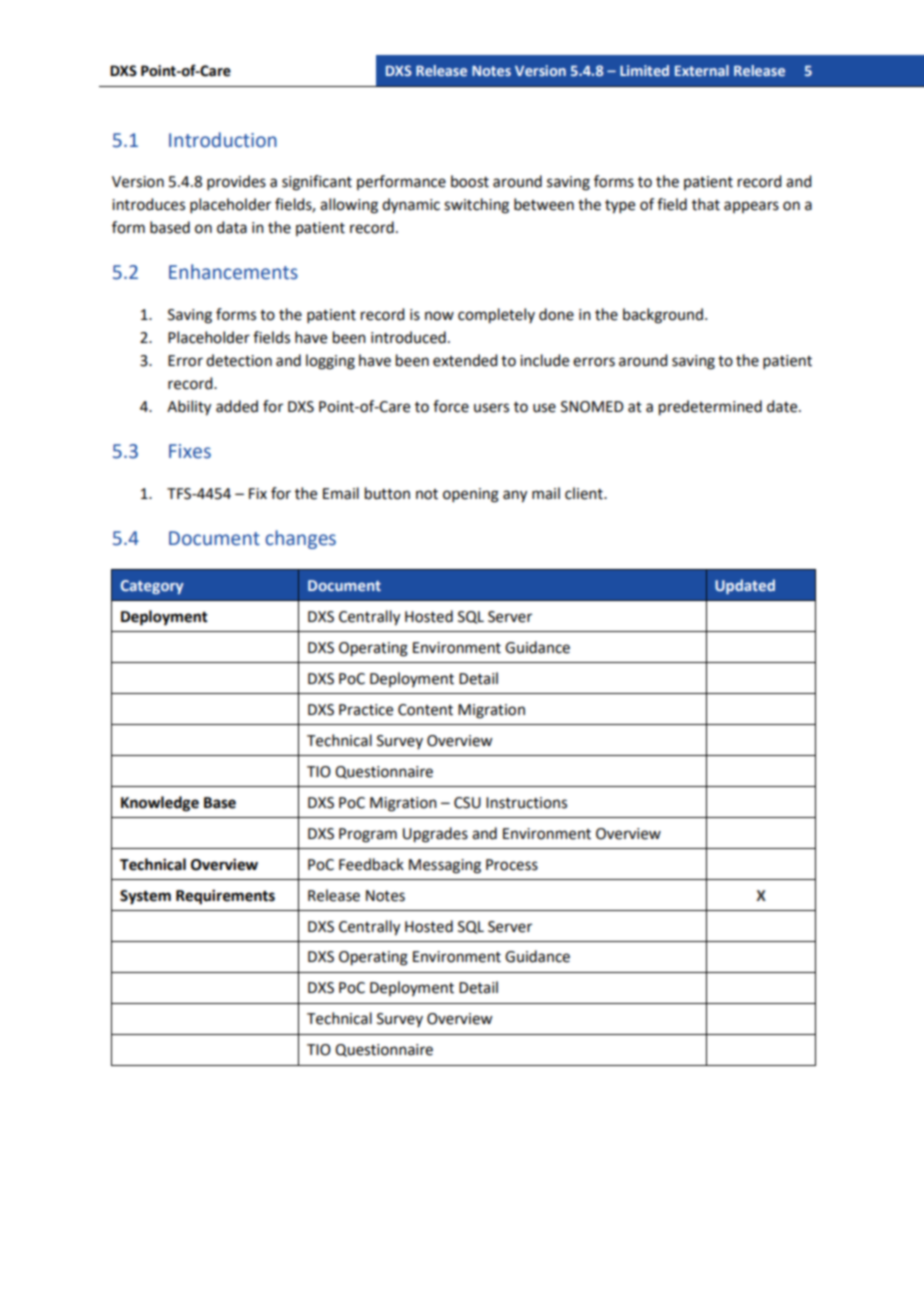 The width and height of the screenshot is (924, 1308). I want to click on Process, so click(512, 865).
